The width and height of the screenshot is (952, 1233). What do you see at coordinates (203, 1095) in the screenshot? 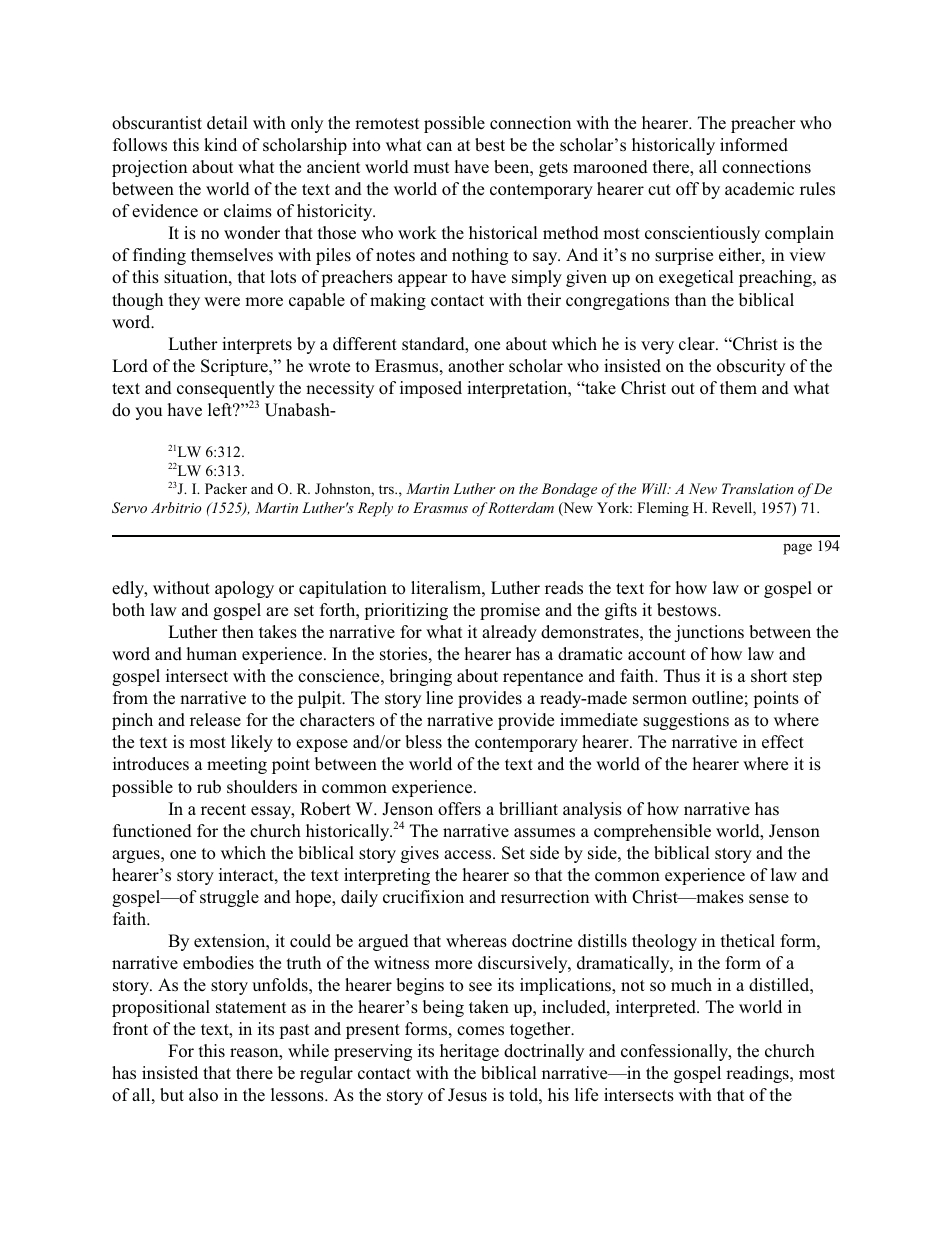
I see `also` at bounding box center [203, 1095].
